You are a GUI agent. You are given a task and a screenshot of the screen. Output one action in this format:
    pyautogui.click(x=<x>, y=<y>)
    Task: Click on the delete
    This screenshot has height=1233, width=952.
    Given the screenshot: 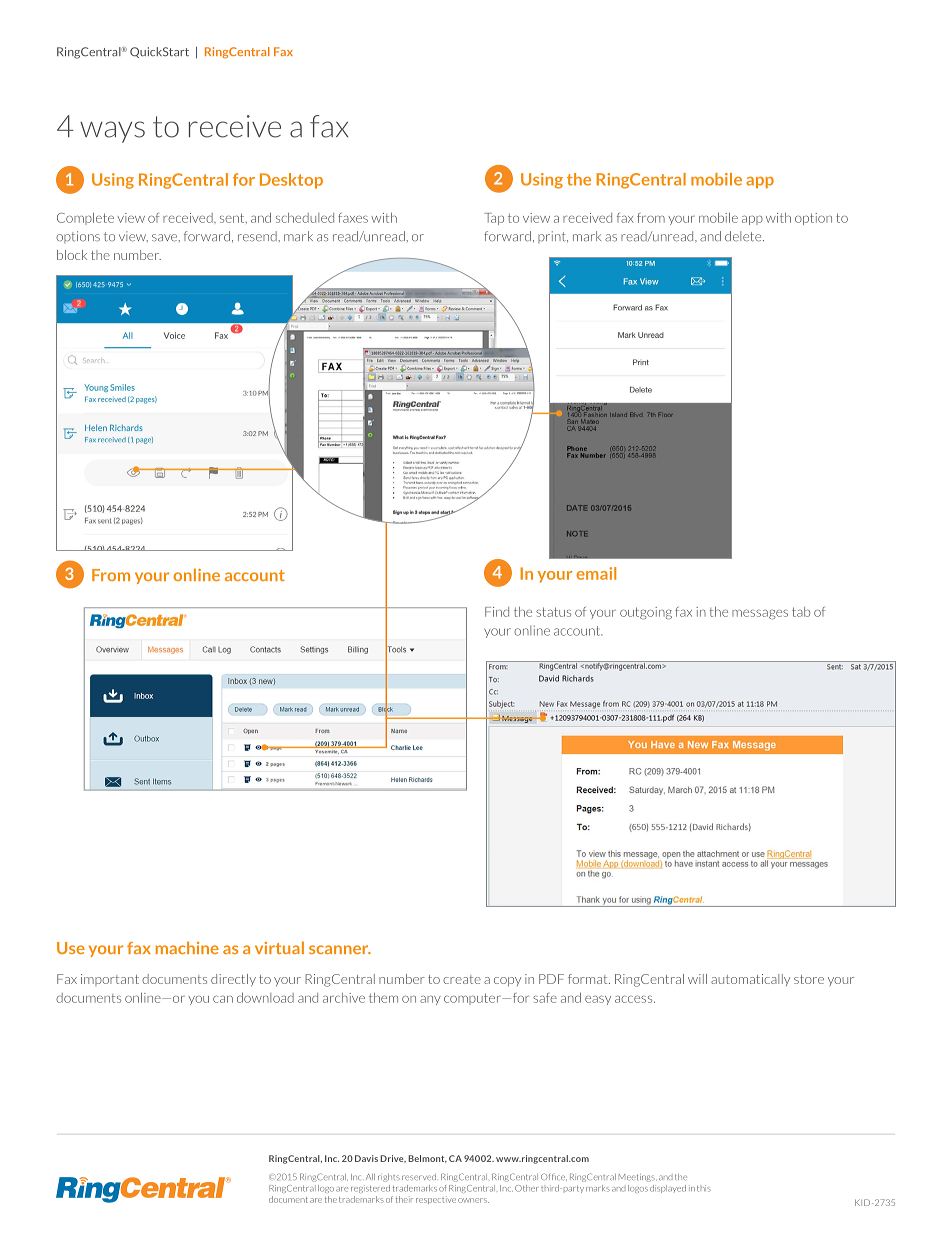 What is the action you would take?
    pyautogui.click(x=744, y=236)
